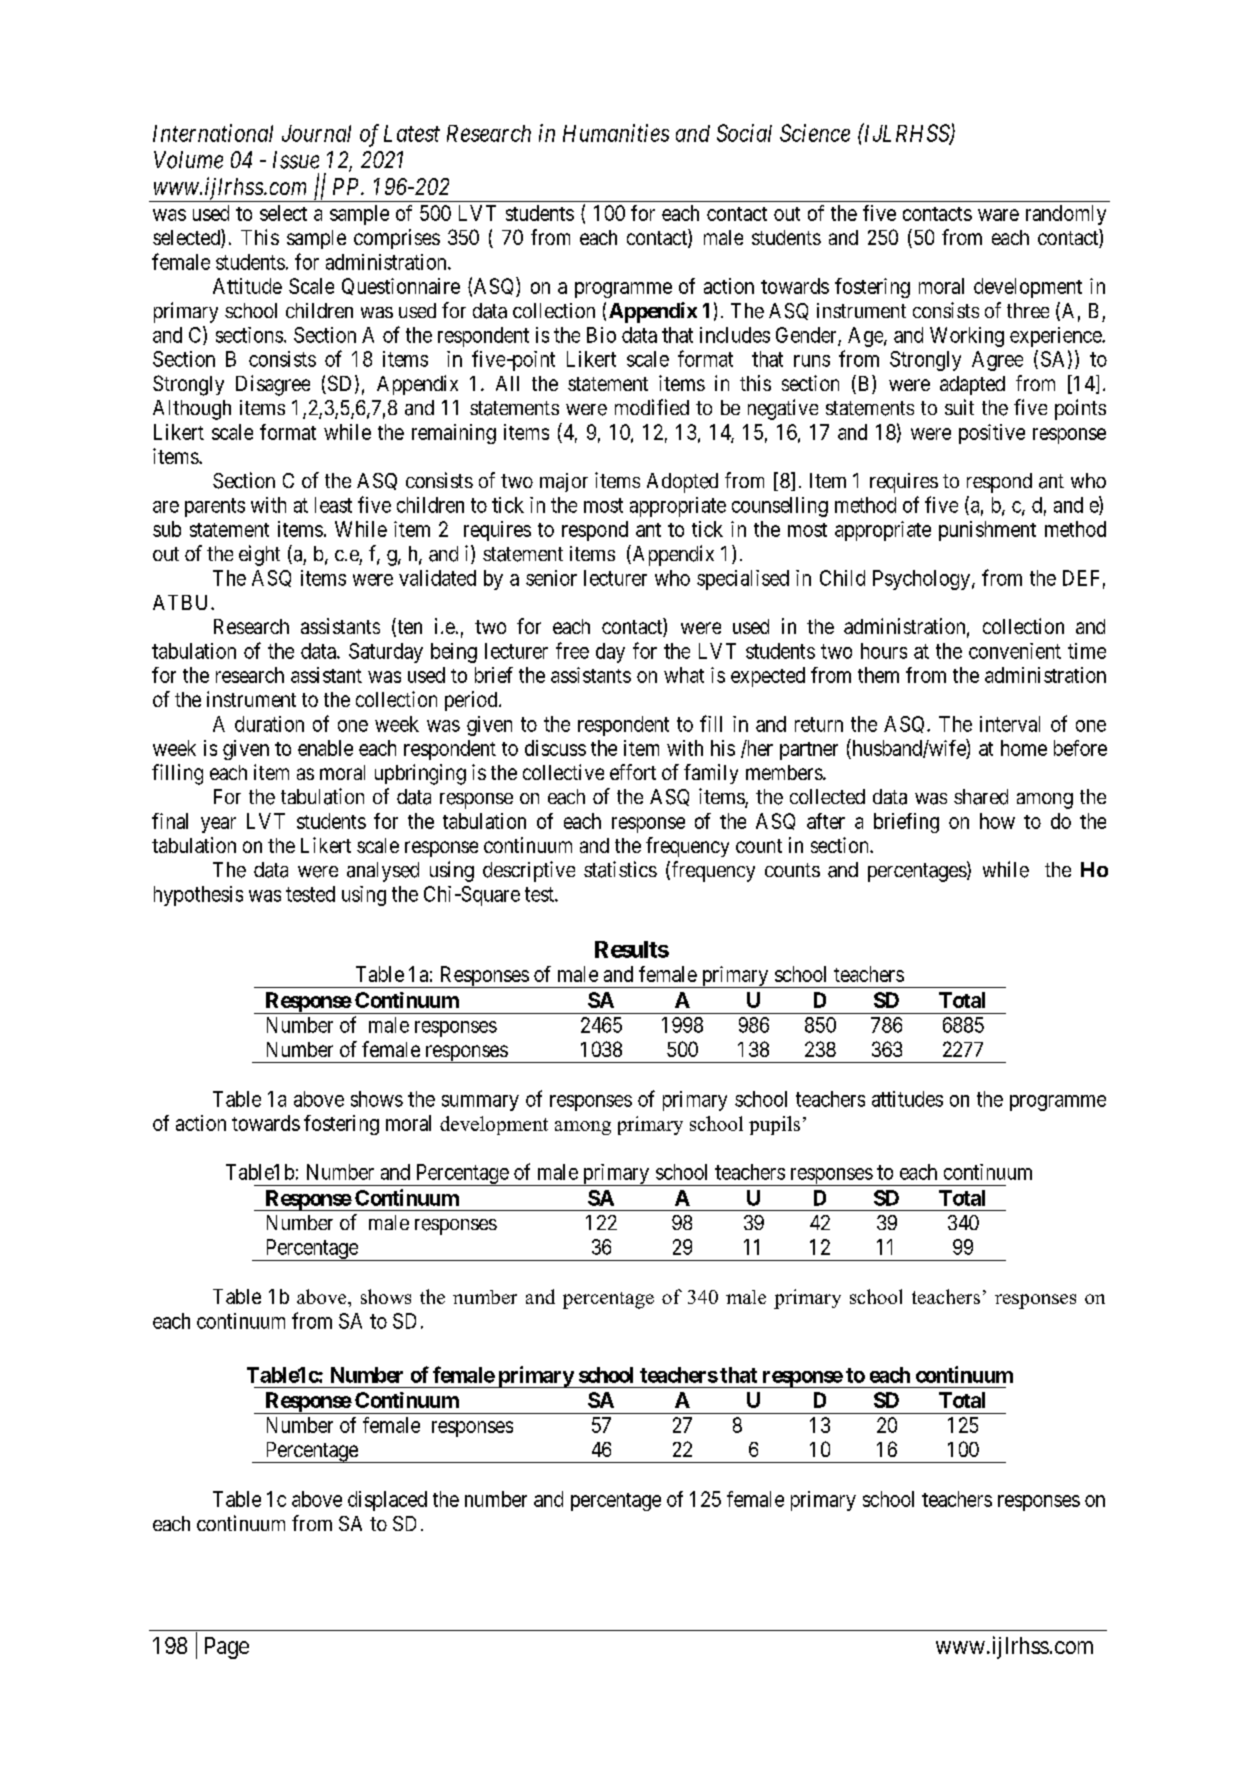 The height and width of the document is (1780, 1259). Describe the element at coordinates (198, 896) in the document. I see `hypothesis` at that location.
